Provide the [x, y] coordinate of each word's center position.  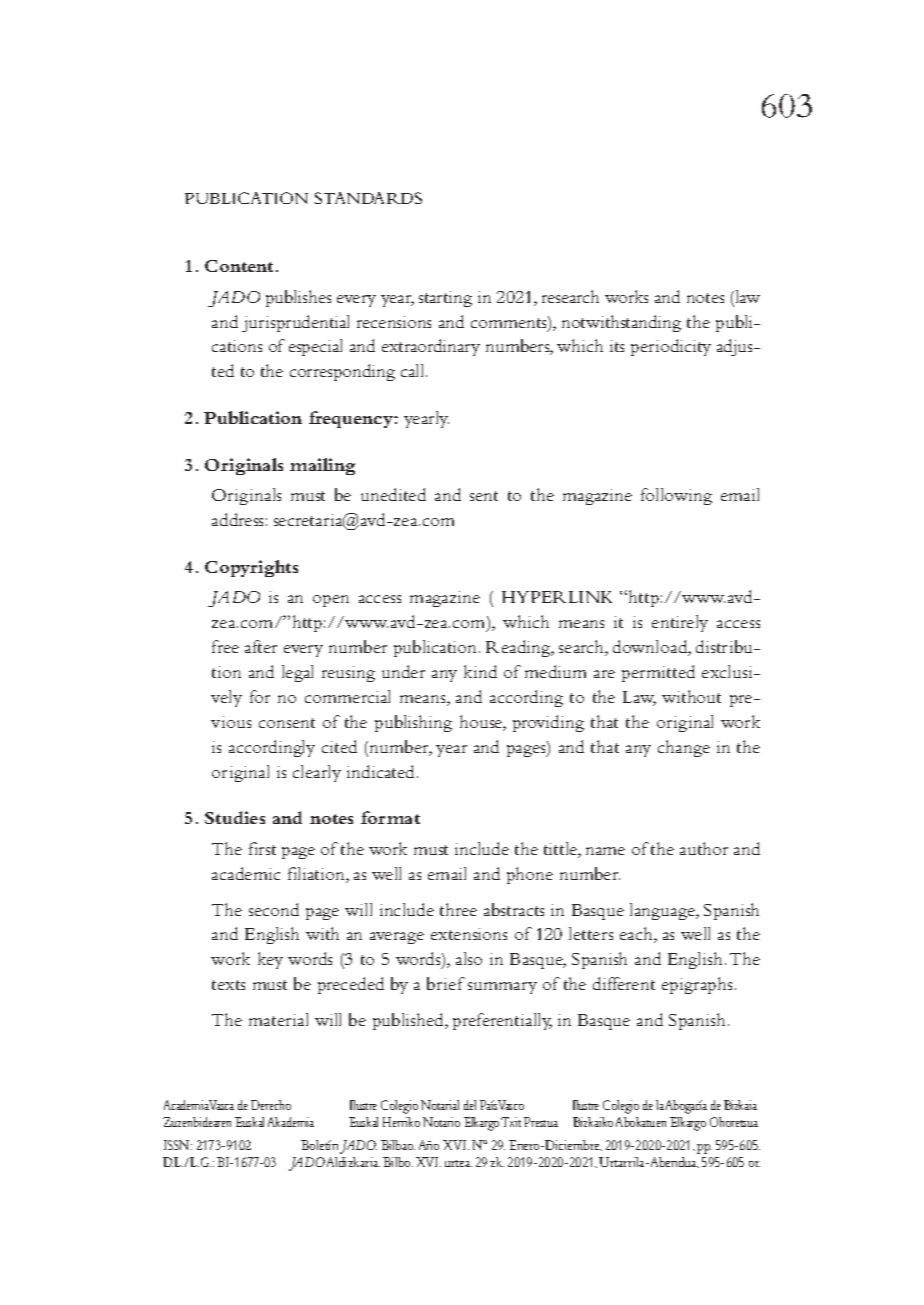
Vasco [511, 1105]
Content [241, 266]
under [403, 671]
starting [445, 299]
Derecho [271, 1105]
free [225, 646]
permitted [658, 673]
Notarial [440, 1105]
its [617, 346]
